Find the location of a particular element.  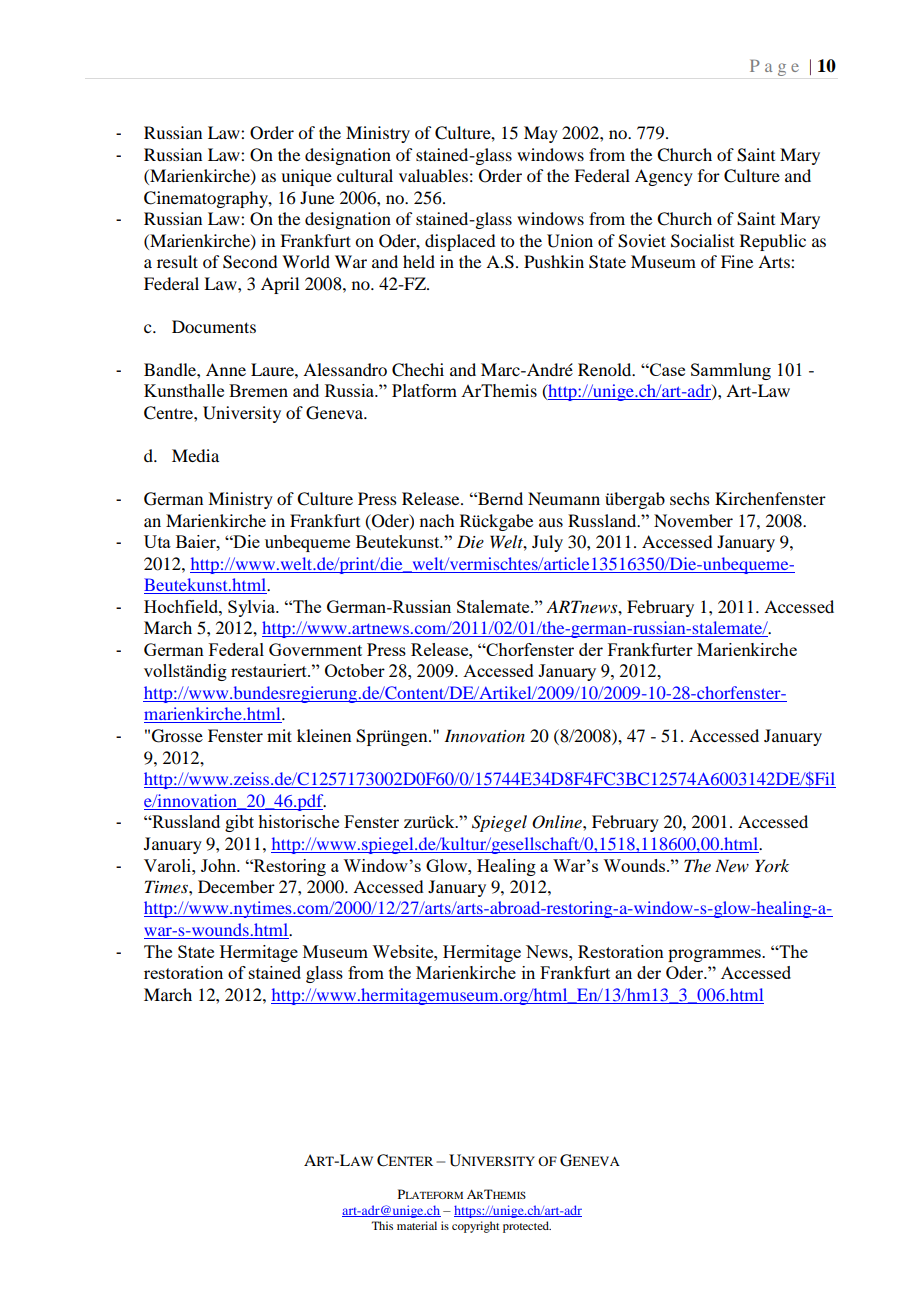

This is located at coordinates (382, 1225).
